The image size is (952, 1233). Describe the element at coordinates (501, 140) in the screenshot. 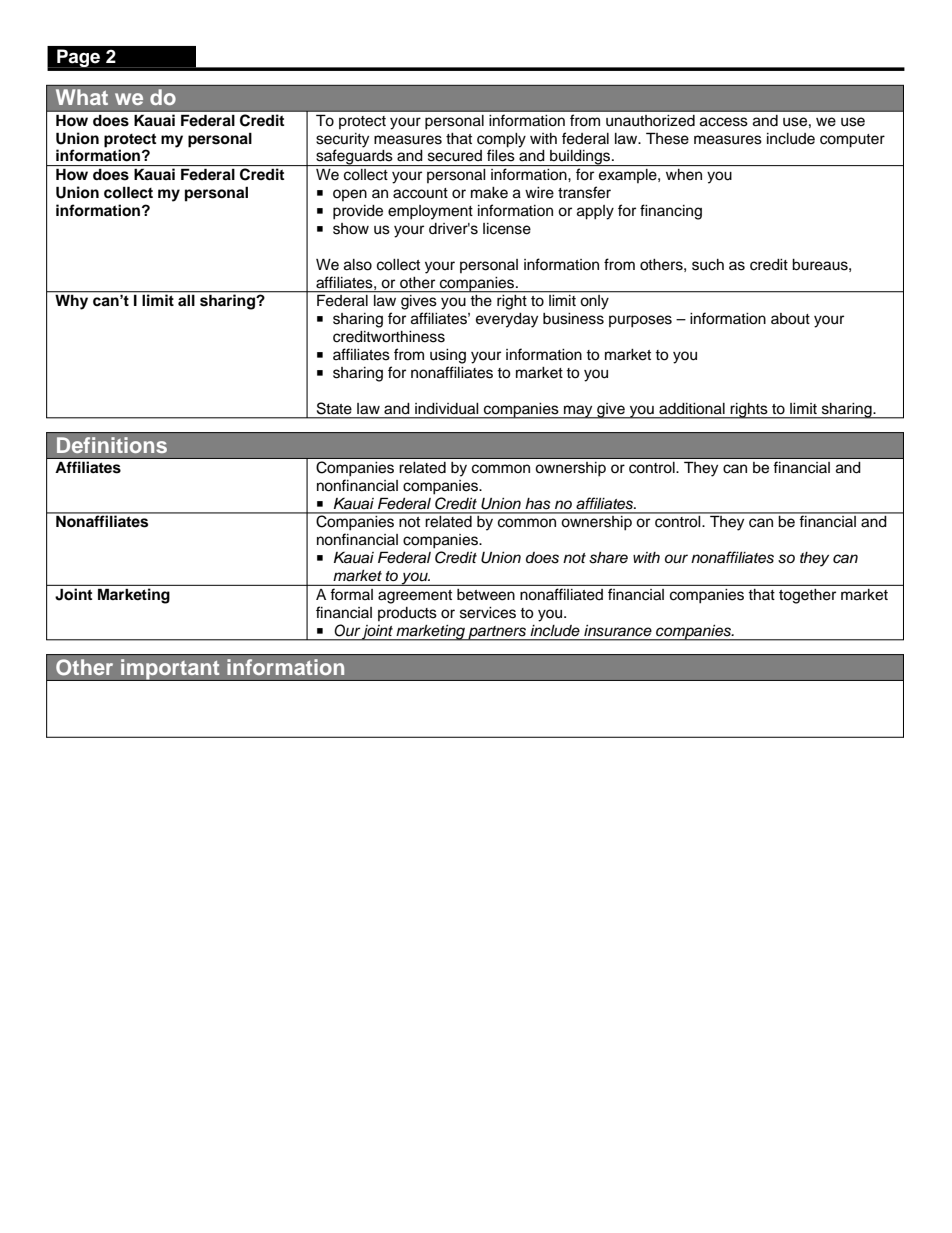

I see `comply` at that location.
